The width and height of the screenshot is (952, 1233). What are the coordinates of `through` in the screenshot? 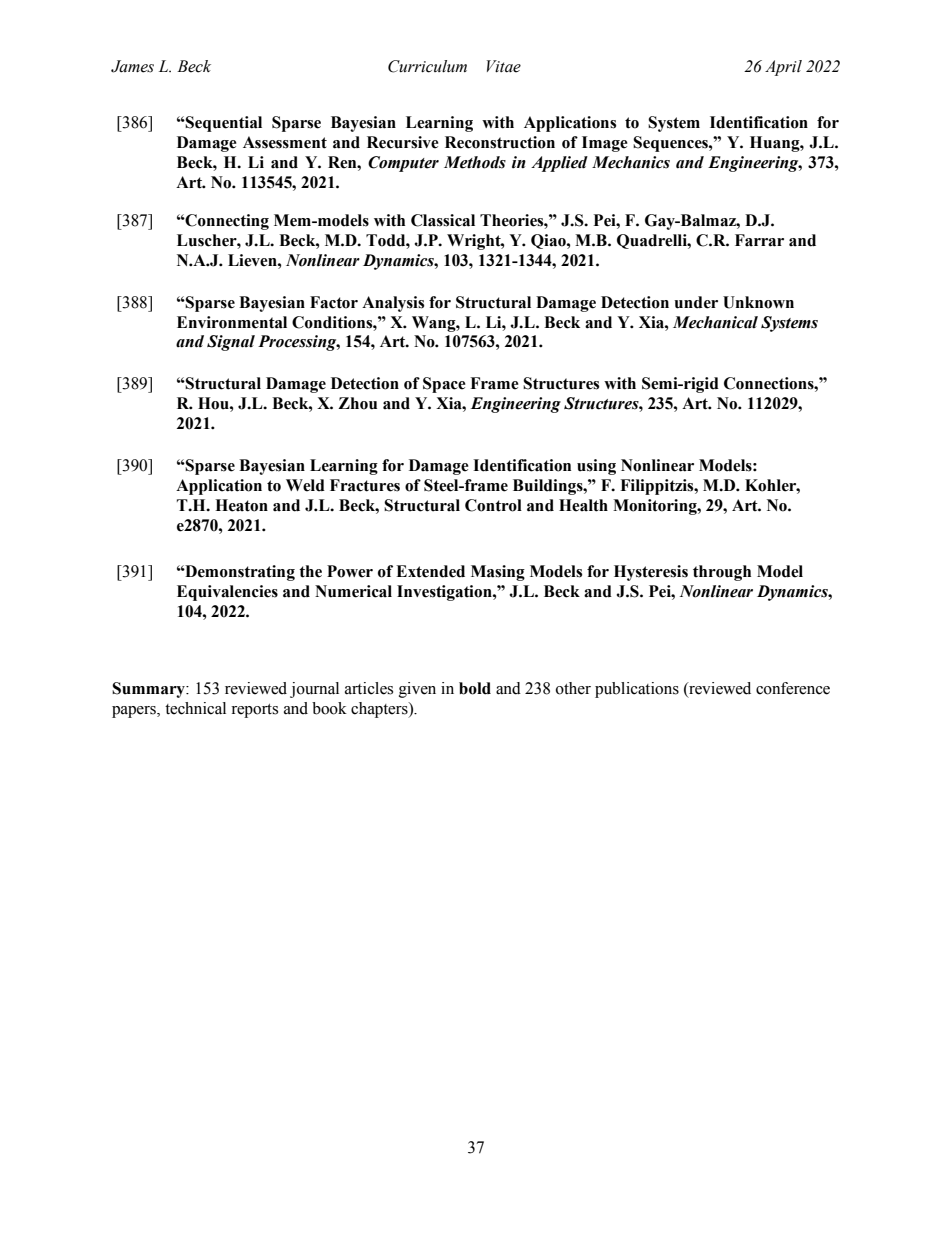 It's located at (722, 573).
